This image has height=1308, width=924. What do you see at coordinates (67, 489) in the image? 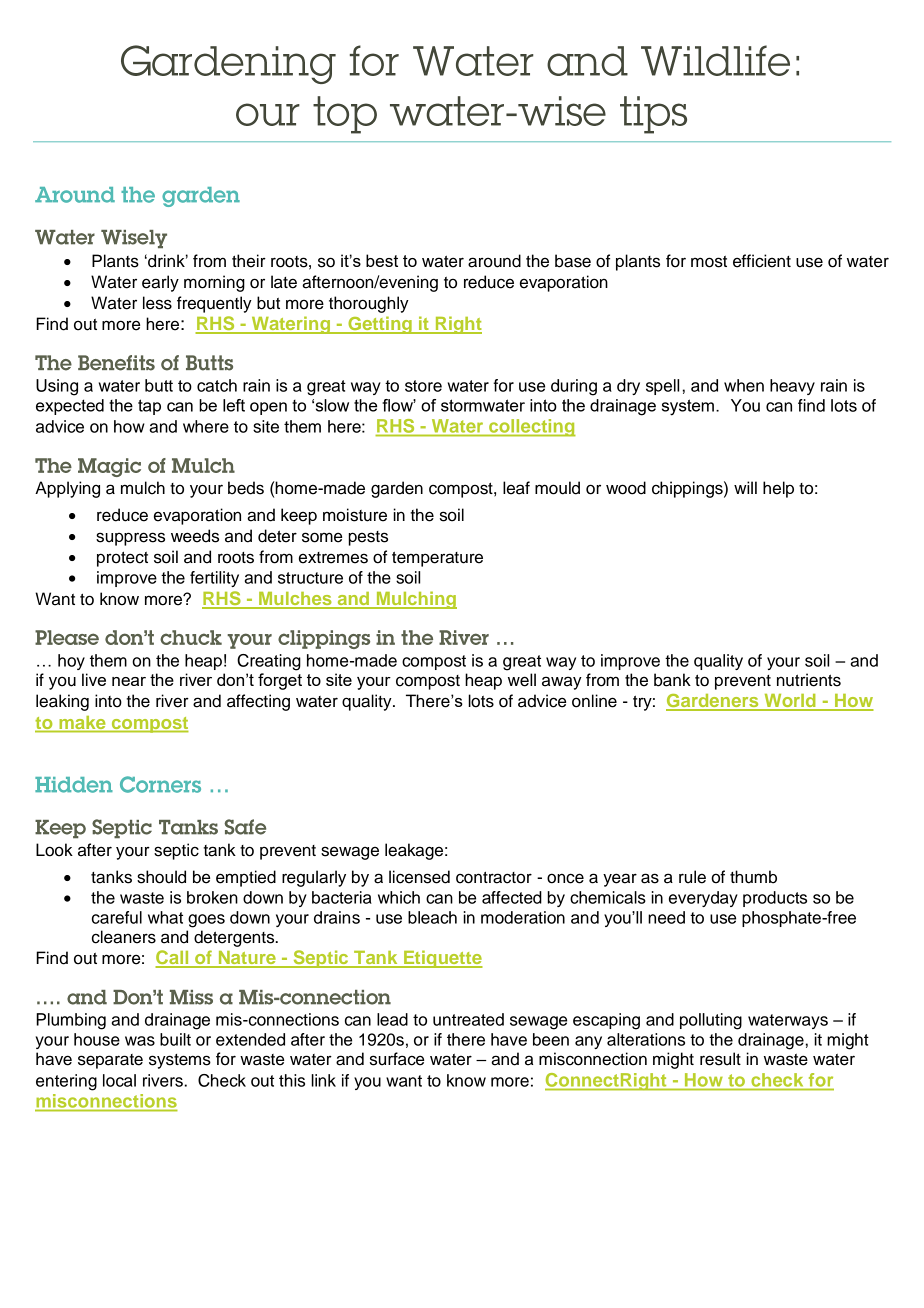
I see `Applying` at bounding box center [67, 489].
